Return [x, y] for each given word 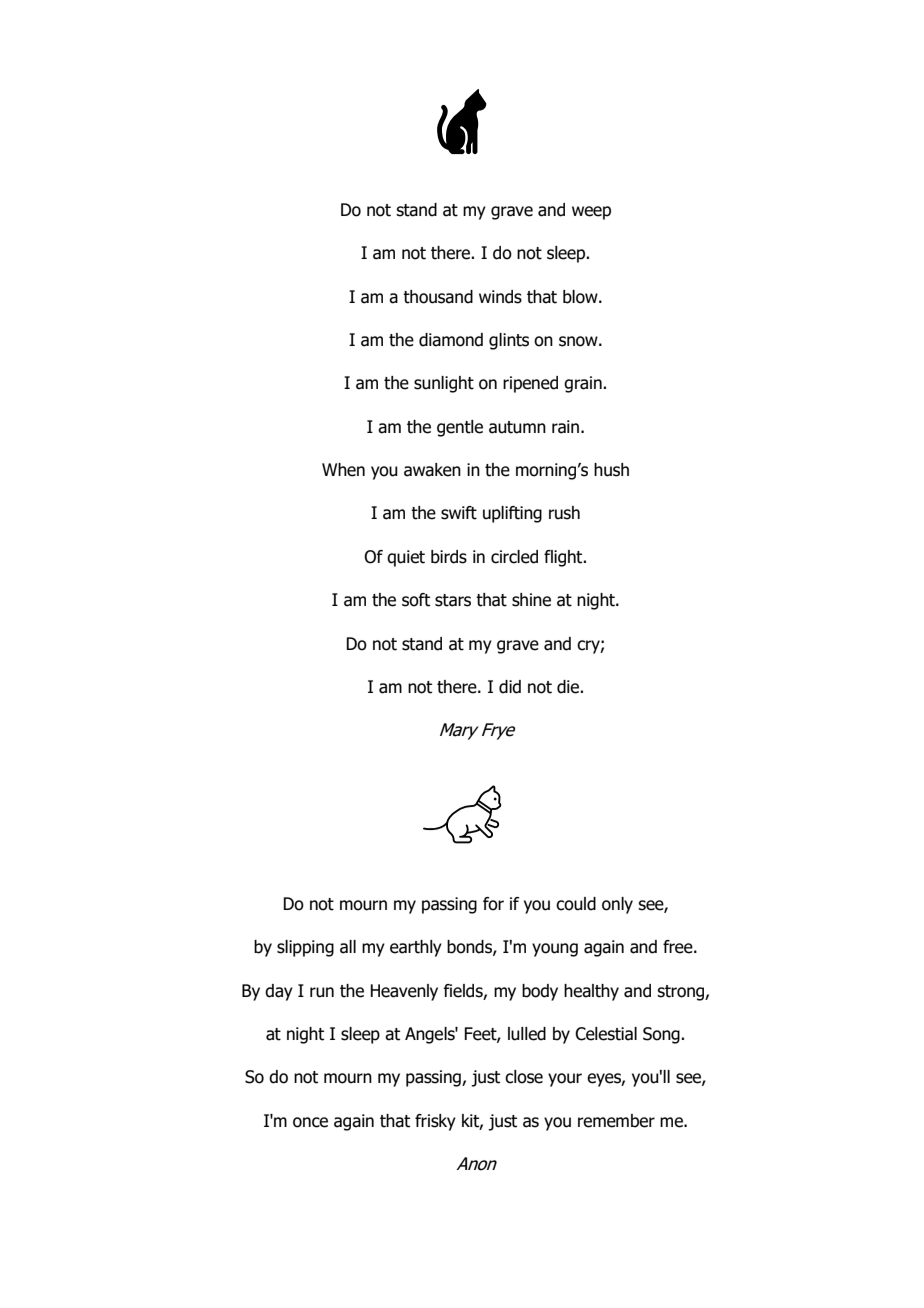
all [348, 947]
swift [459, 513]
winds [500, 297]
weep [591, 213]
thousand [438, 297]
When [343, 470]
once [310, 1122]
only [617, 905]
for [493, 904]
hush [611, 470]
